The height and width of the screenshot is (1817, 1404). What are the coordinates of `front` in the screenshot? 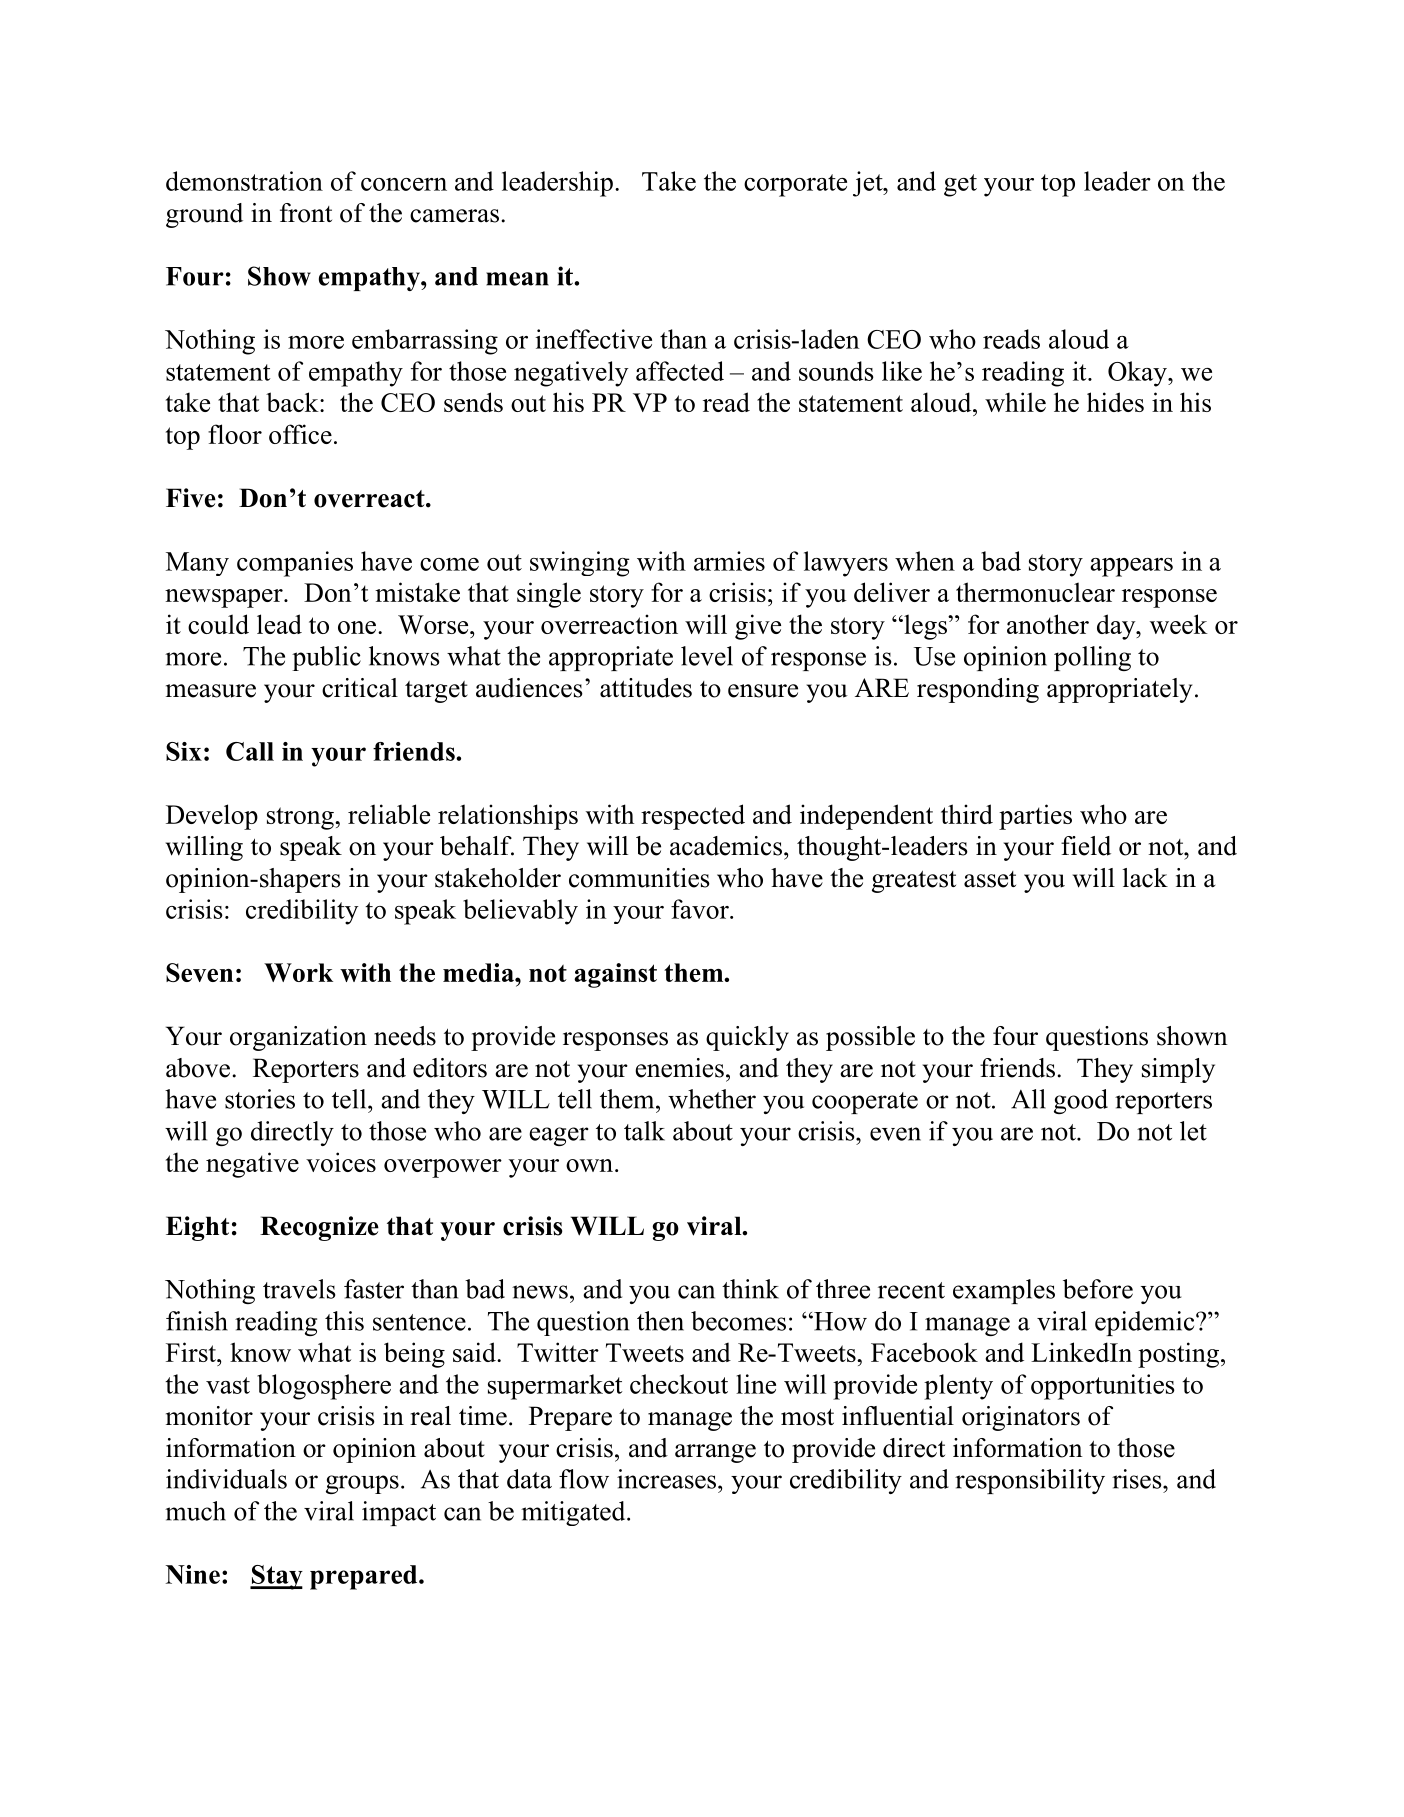 It's located at (306, 213).
